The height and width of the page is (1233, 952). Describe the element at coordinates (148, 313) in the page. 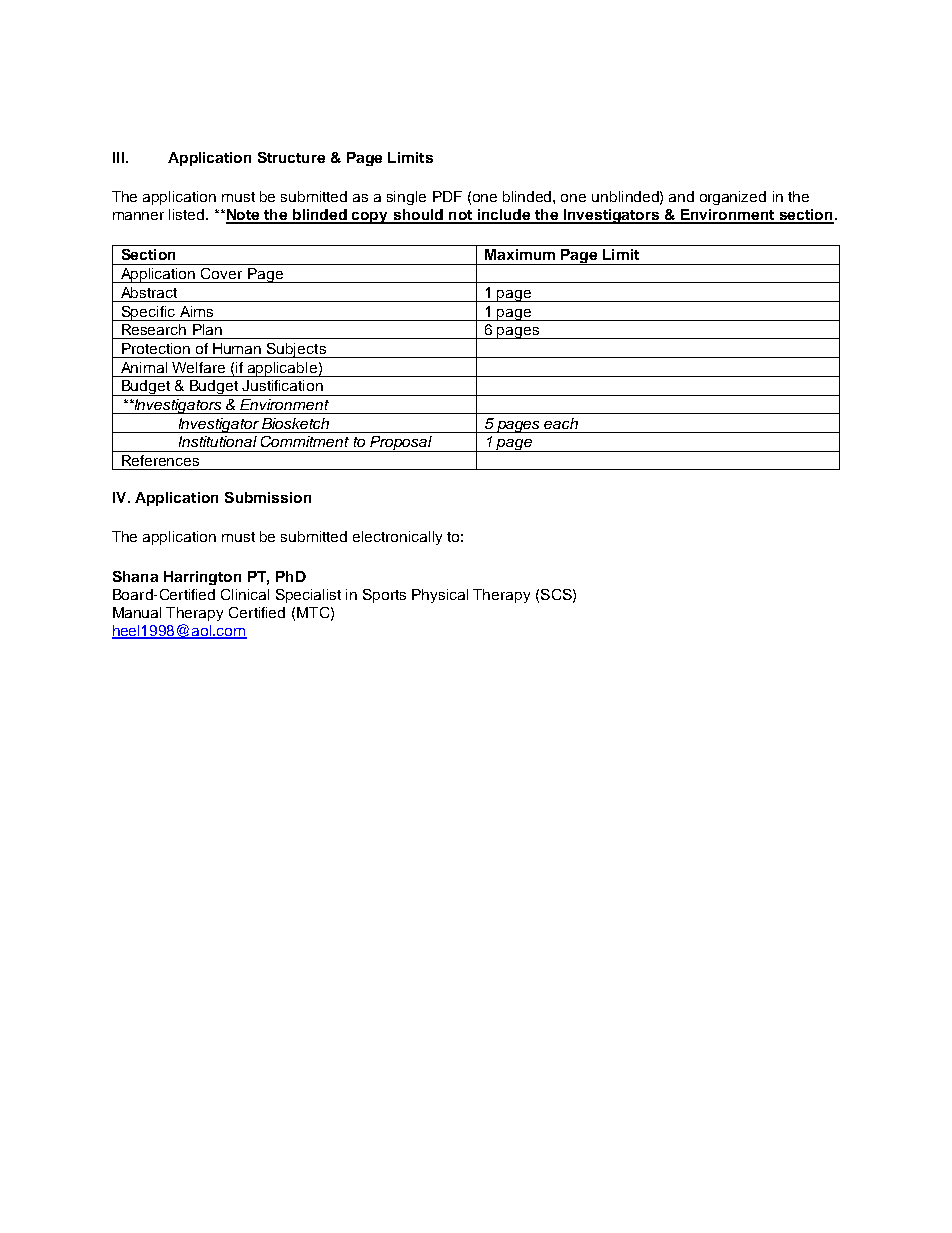

I see `Specific` at that location.
